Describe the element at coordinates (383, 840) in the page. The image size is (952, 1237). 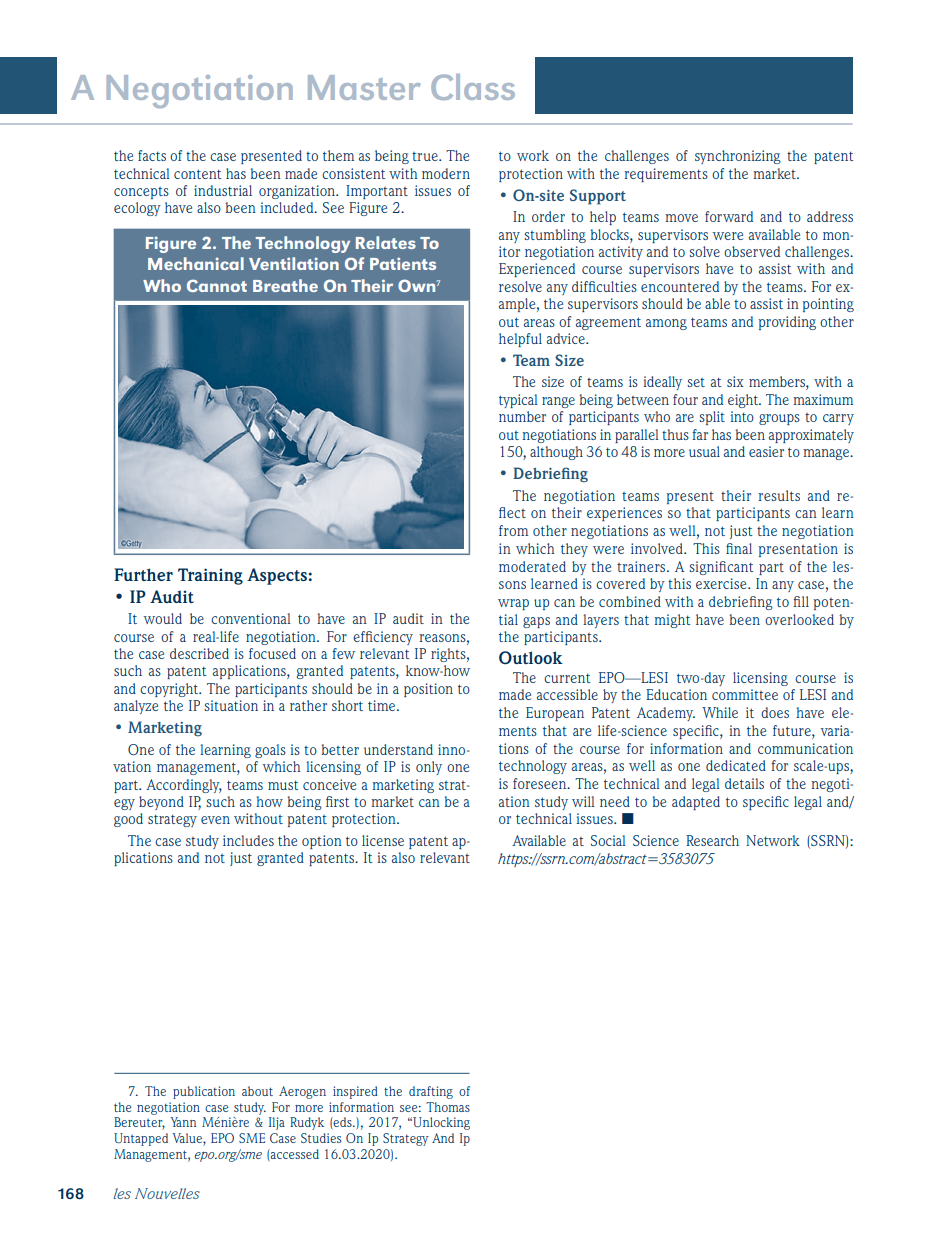
I see `license` at that location.
